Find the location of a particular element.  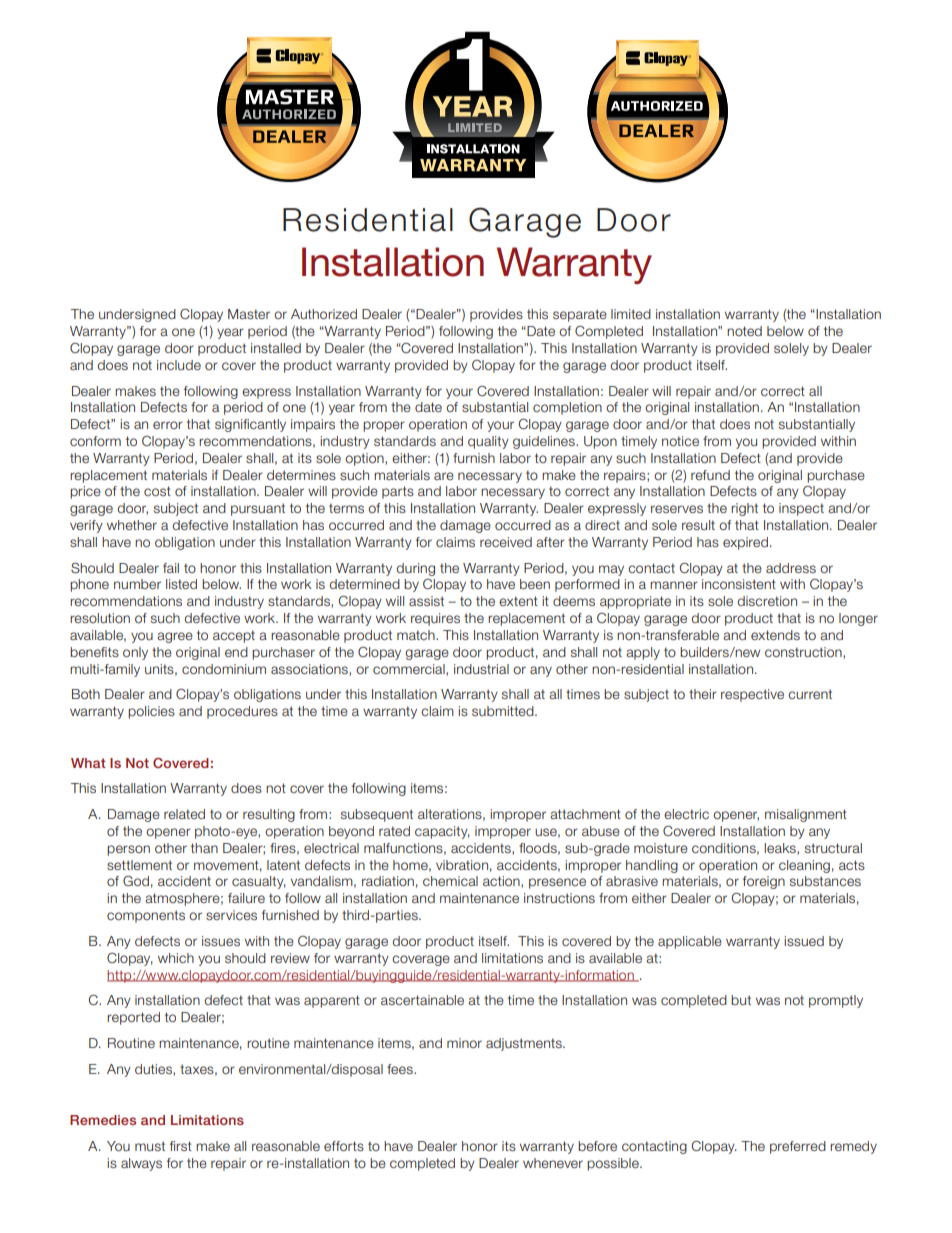

submitted is located at coordinates (504, 711).
